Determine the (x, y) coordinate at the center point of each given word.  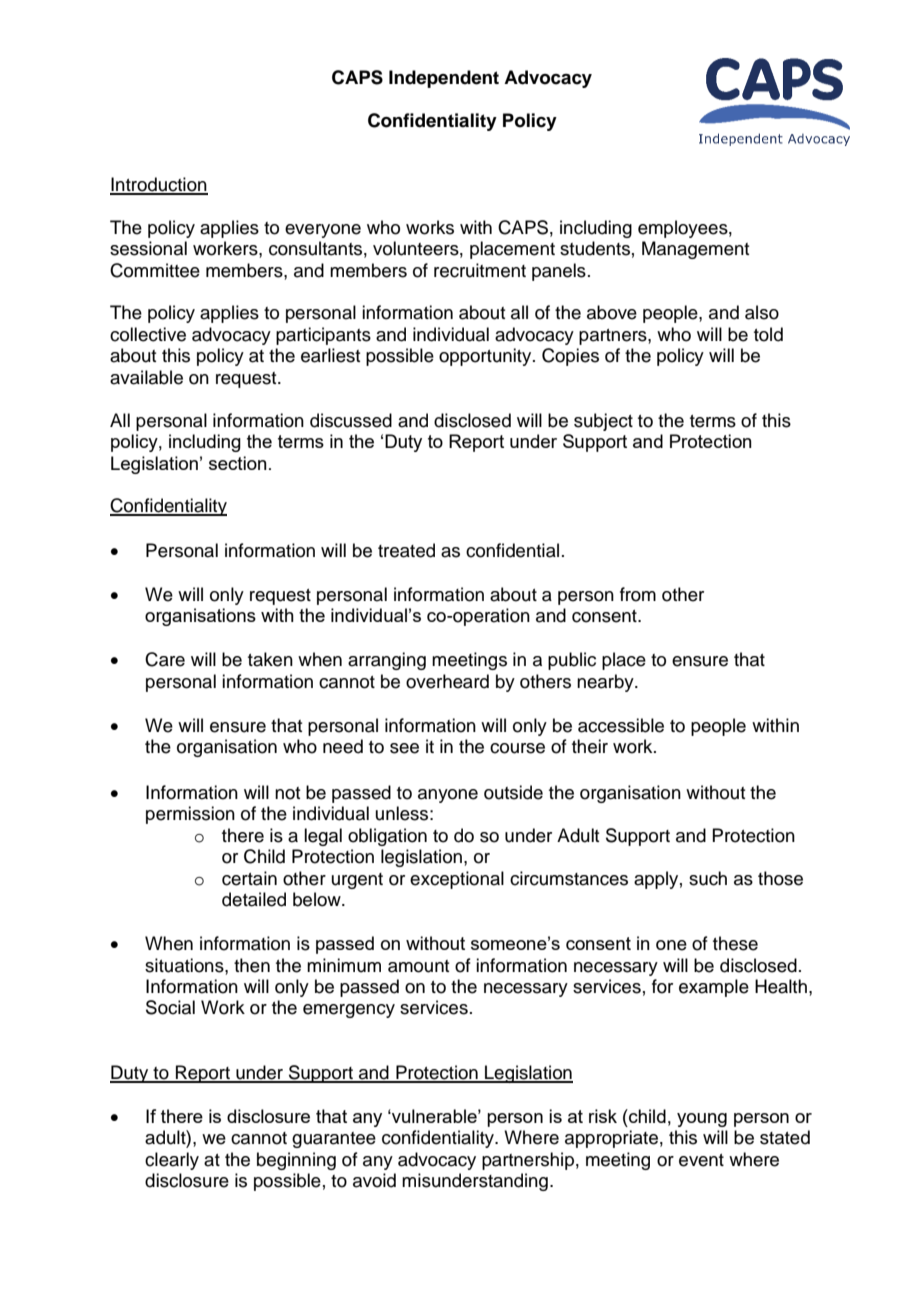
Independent (444, 79)
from (638, 594)
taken (270, 659)
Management (695, 250)
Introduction (159, 185)
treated (406, 550)
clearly (172, 1161)
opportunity (486, 357)
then (252, 965)
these (735, 943)
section (238, 463)
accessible (621, 725)
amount (418, 966)
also (762, 312)
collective (148, 334)
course (517, 748)
